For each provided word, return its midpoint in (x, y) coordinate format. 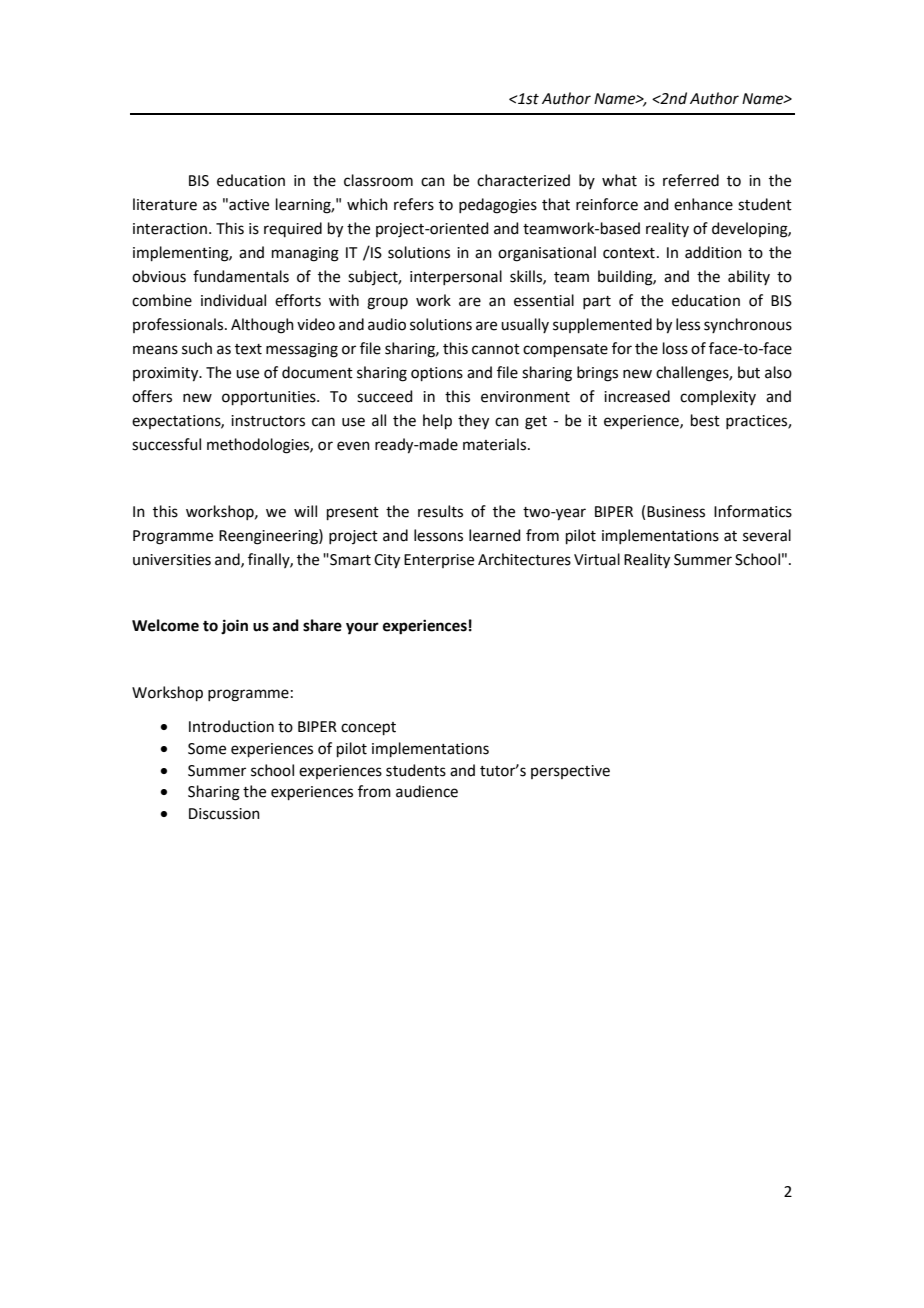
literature (165, 204)
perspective (570, 772)
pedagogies (498, 206)
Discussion (224, 814)
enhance (703, 204)
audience (427, 791)
